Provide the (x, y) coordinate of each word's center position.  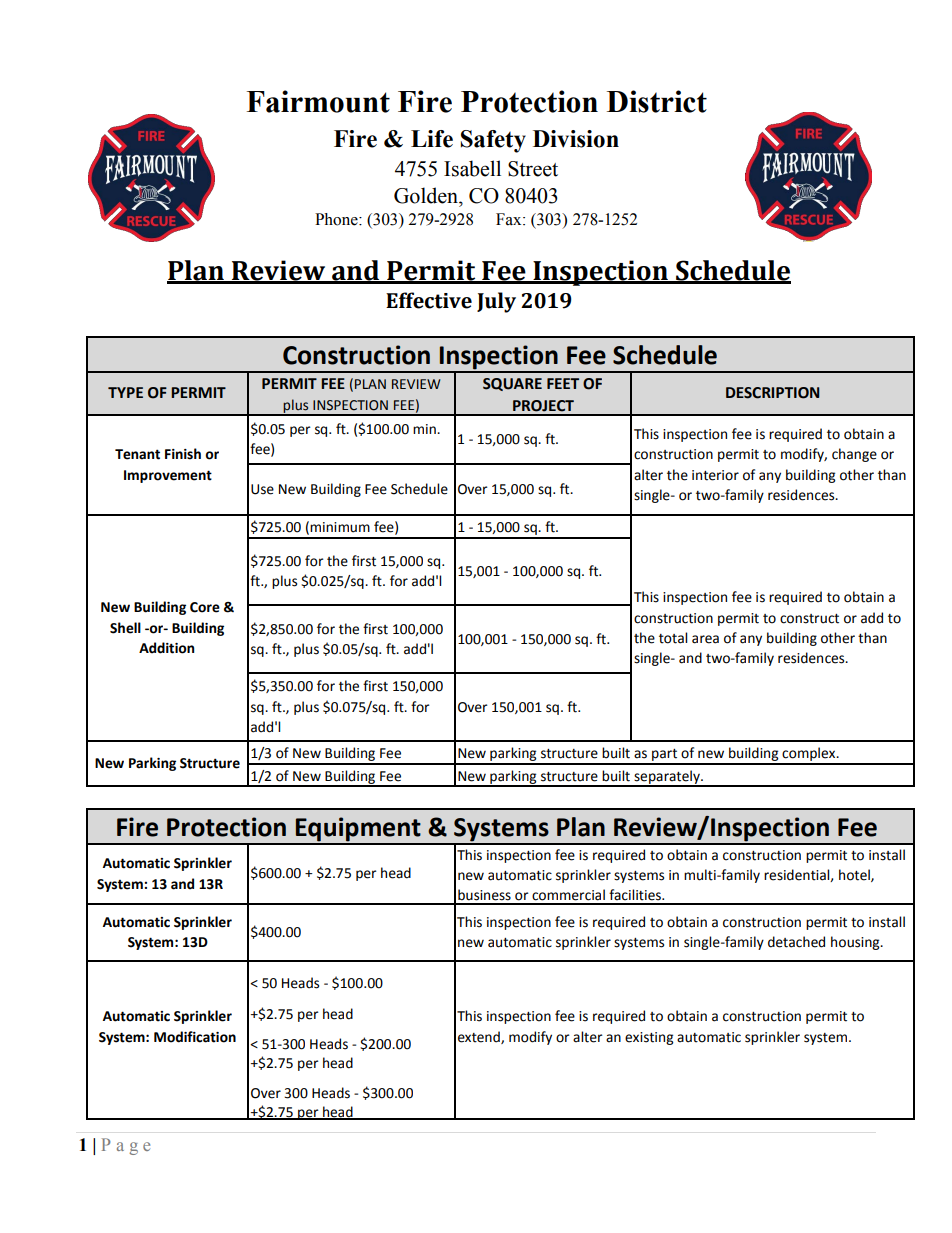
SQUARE (512, 384)
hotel (855, 875)
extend (480, 1037)
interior (715, 475)
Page (126, 1146)
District (657, 101)
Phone (337, 219)
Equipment (358, 830)
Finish (183, 454)
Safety (493, 141)
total (673, 638)
